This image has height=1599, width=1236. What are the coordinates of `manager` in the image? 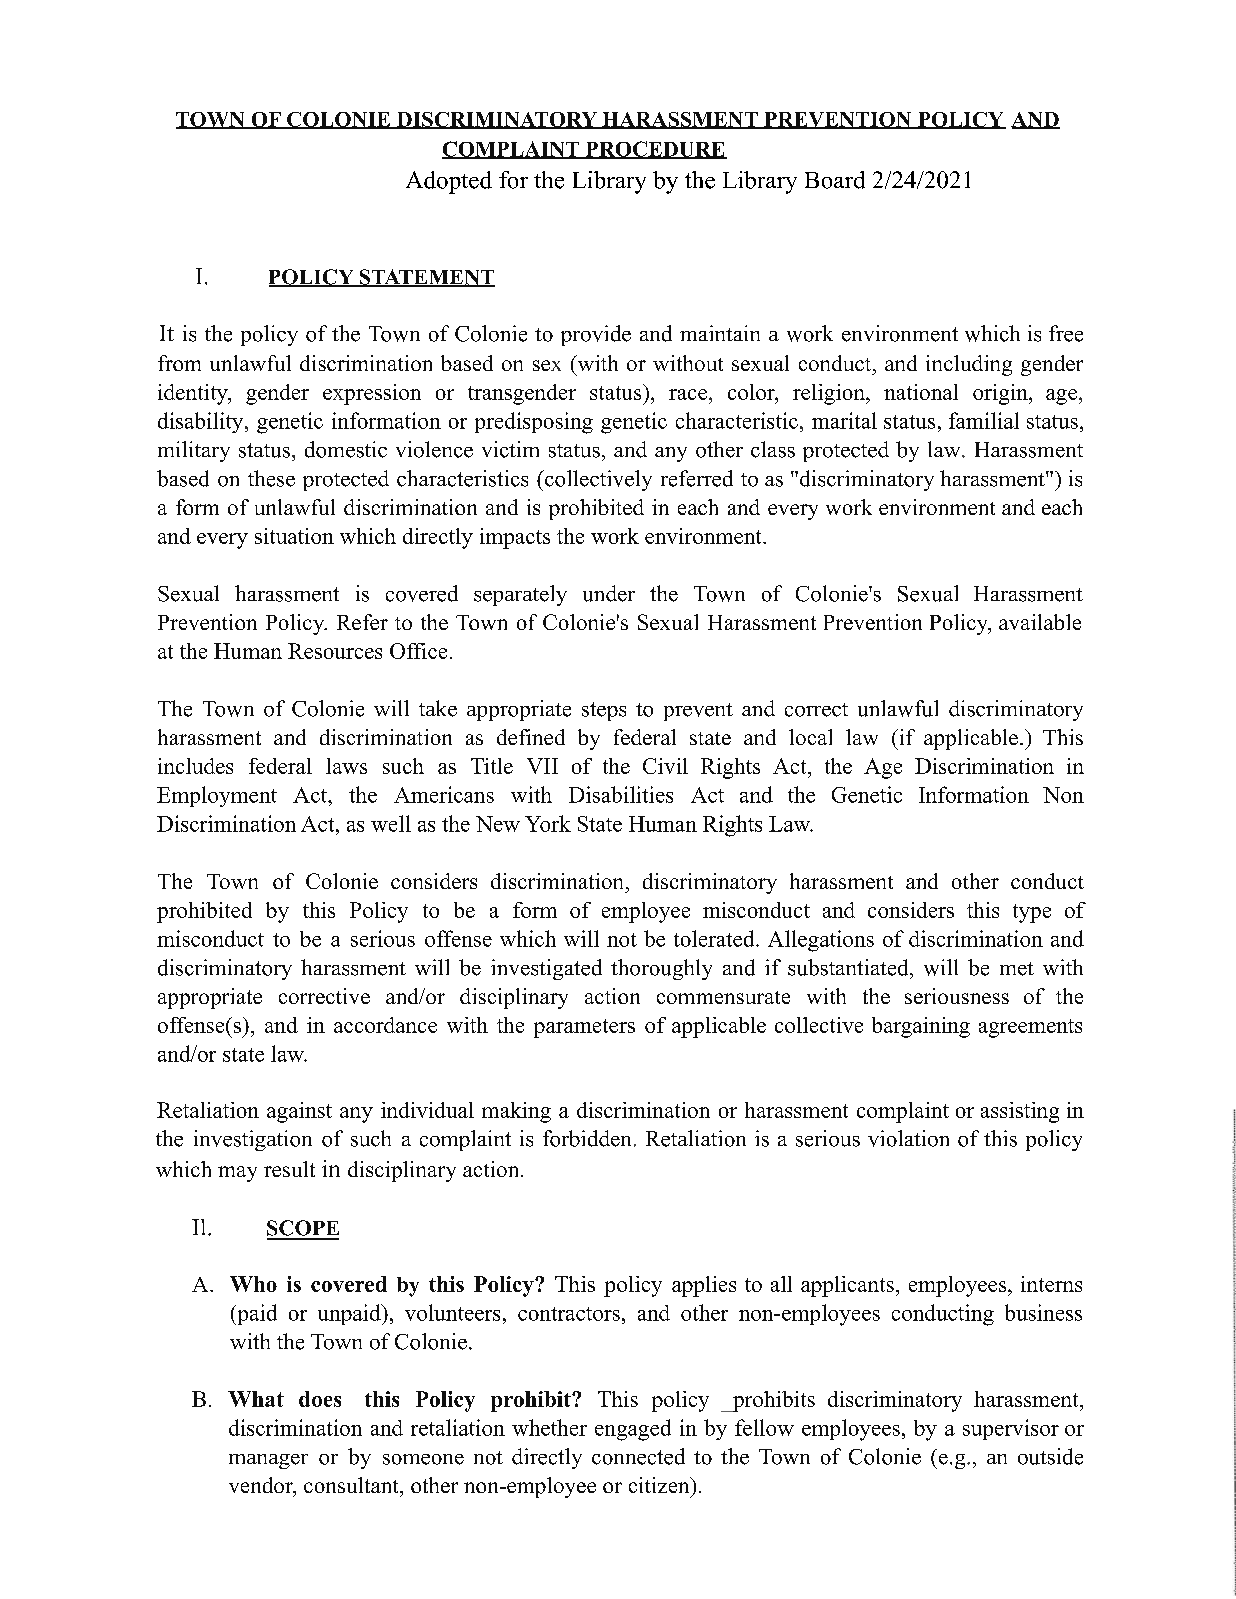 It's located at (268, 1461).
